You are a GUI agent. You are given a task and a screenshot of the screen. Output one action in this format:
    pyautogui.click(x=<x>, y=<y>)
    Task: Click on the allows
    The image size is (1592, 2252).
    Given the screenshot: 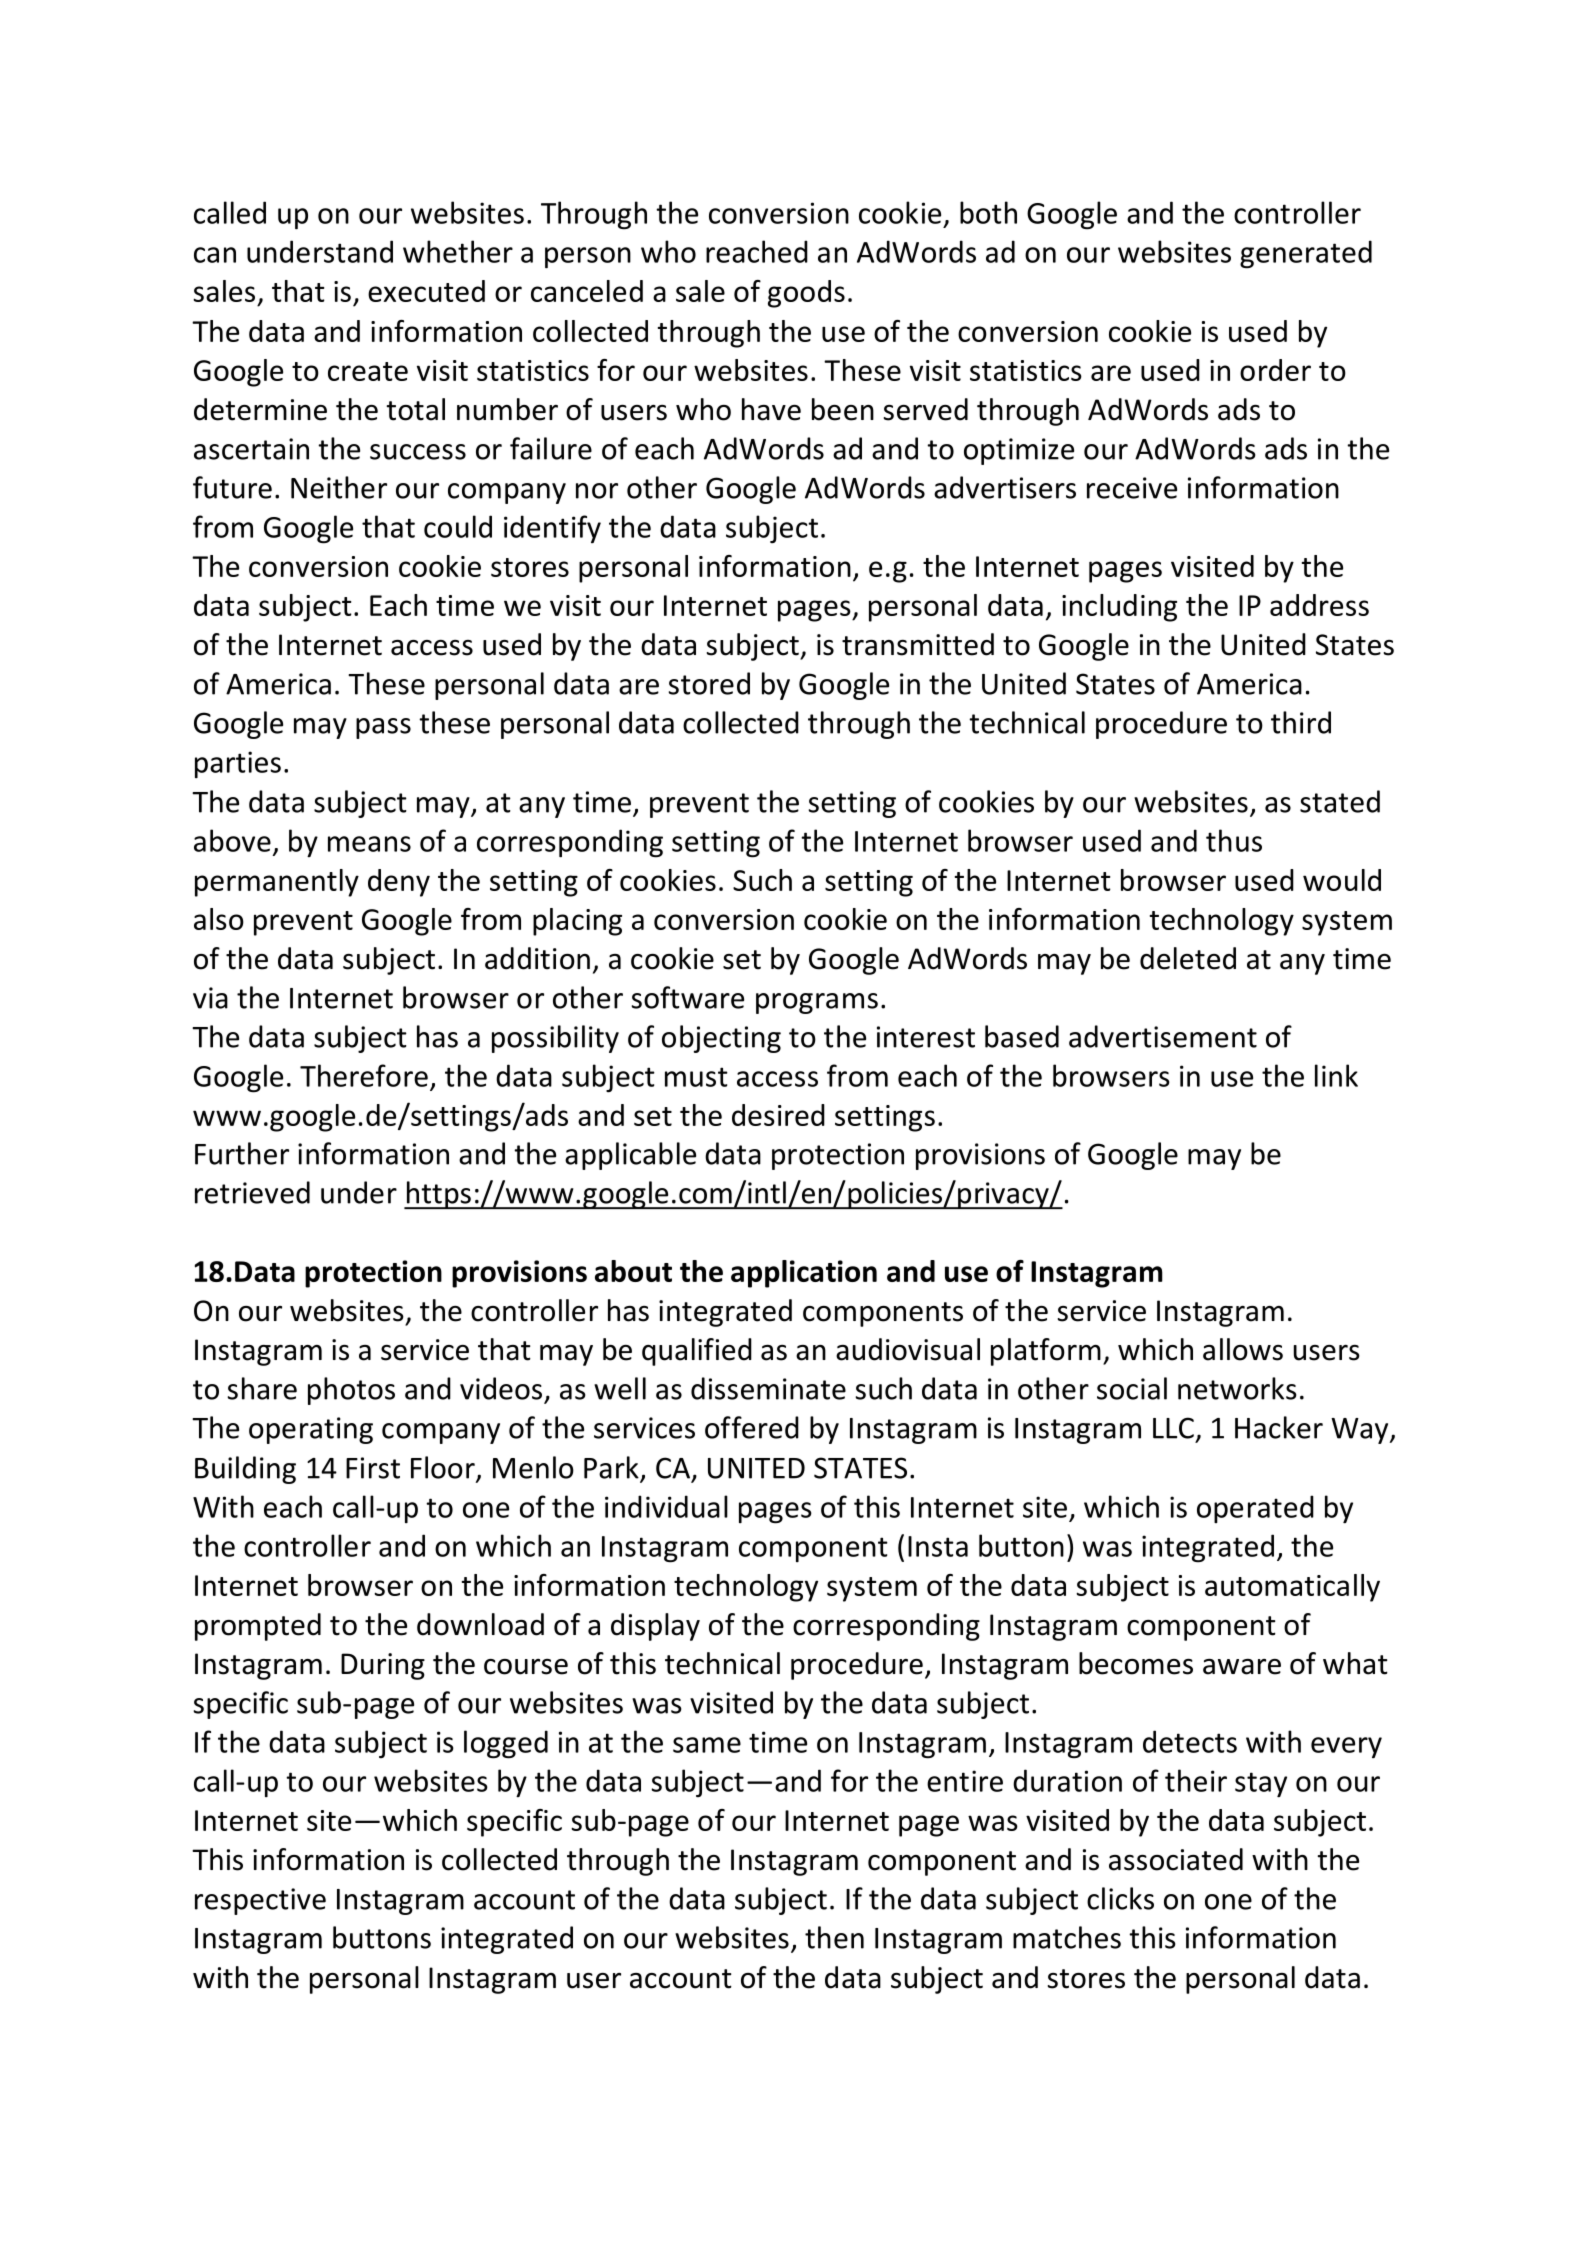 What is the action you would take?
    pyautogui.click(x=1243, y=1349)
